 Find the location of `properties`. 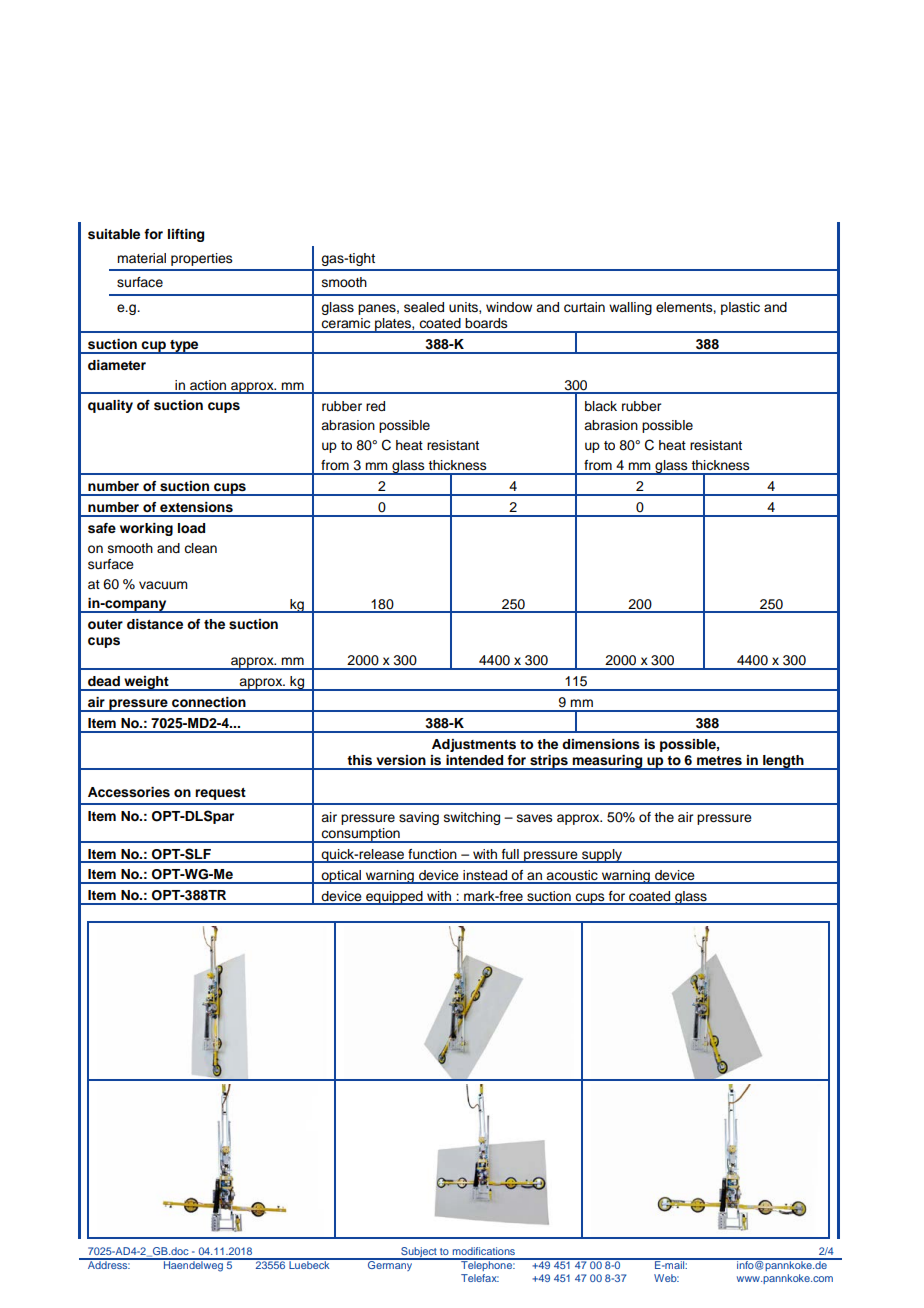

properties is located at coordinates (202, 259).
